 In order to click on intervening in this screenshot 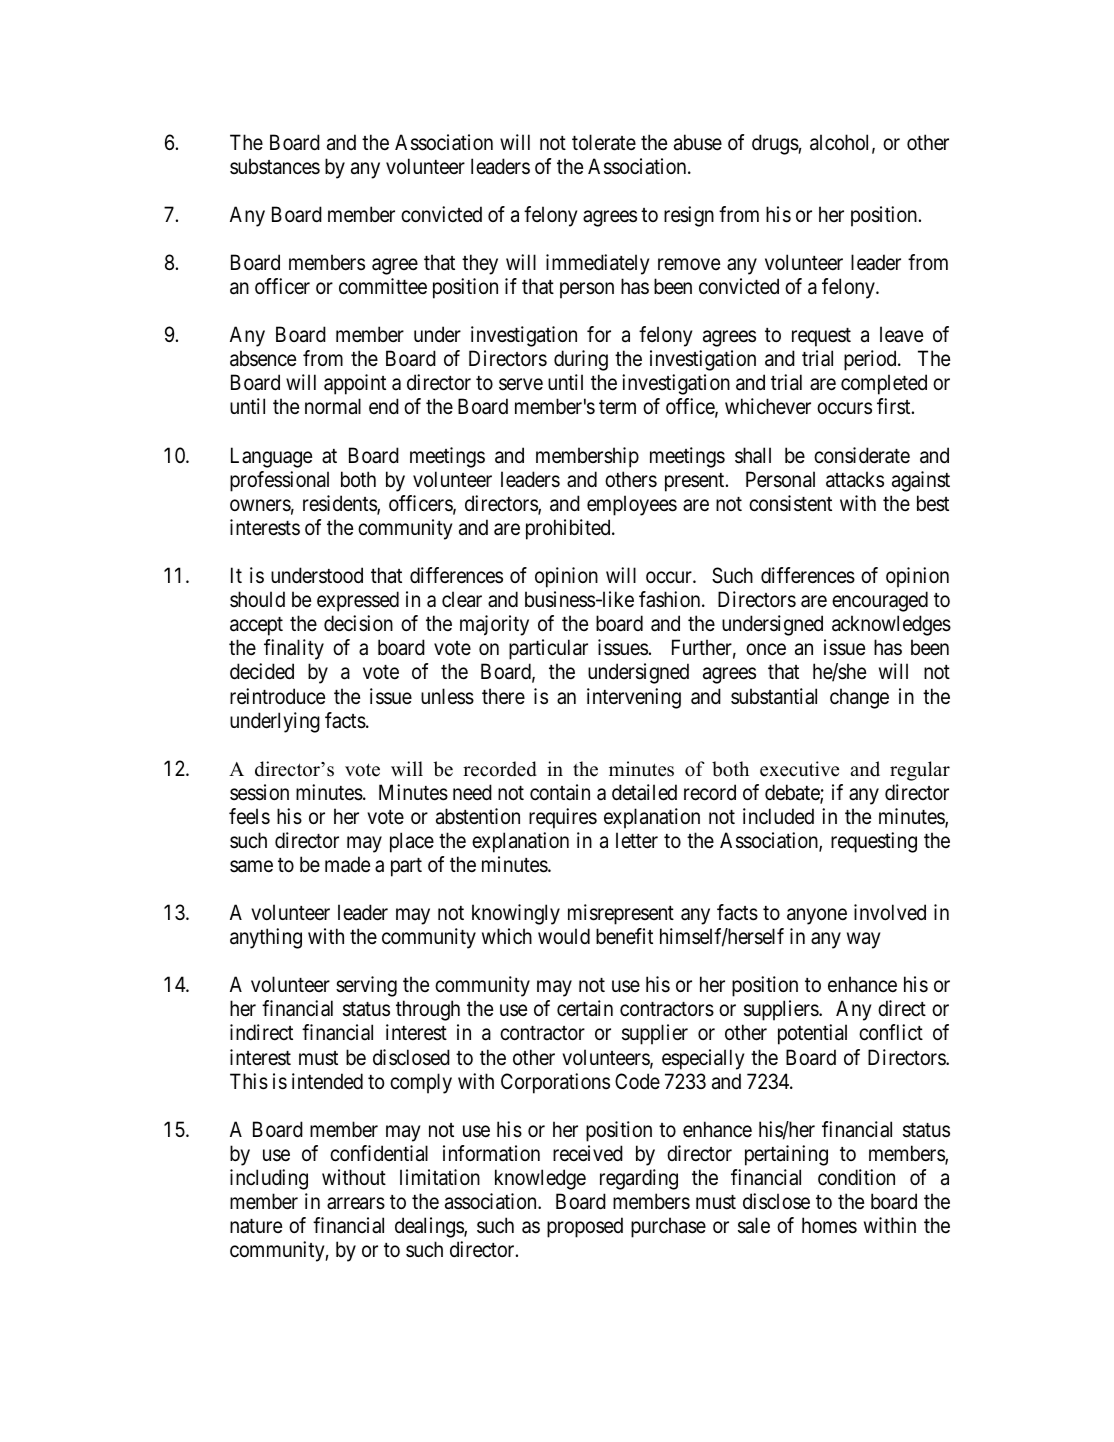, I will do `click(634, 698)`.
